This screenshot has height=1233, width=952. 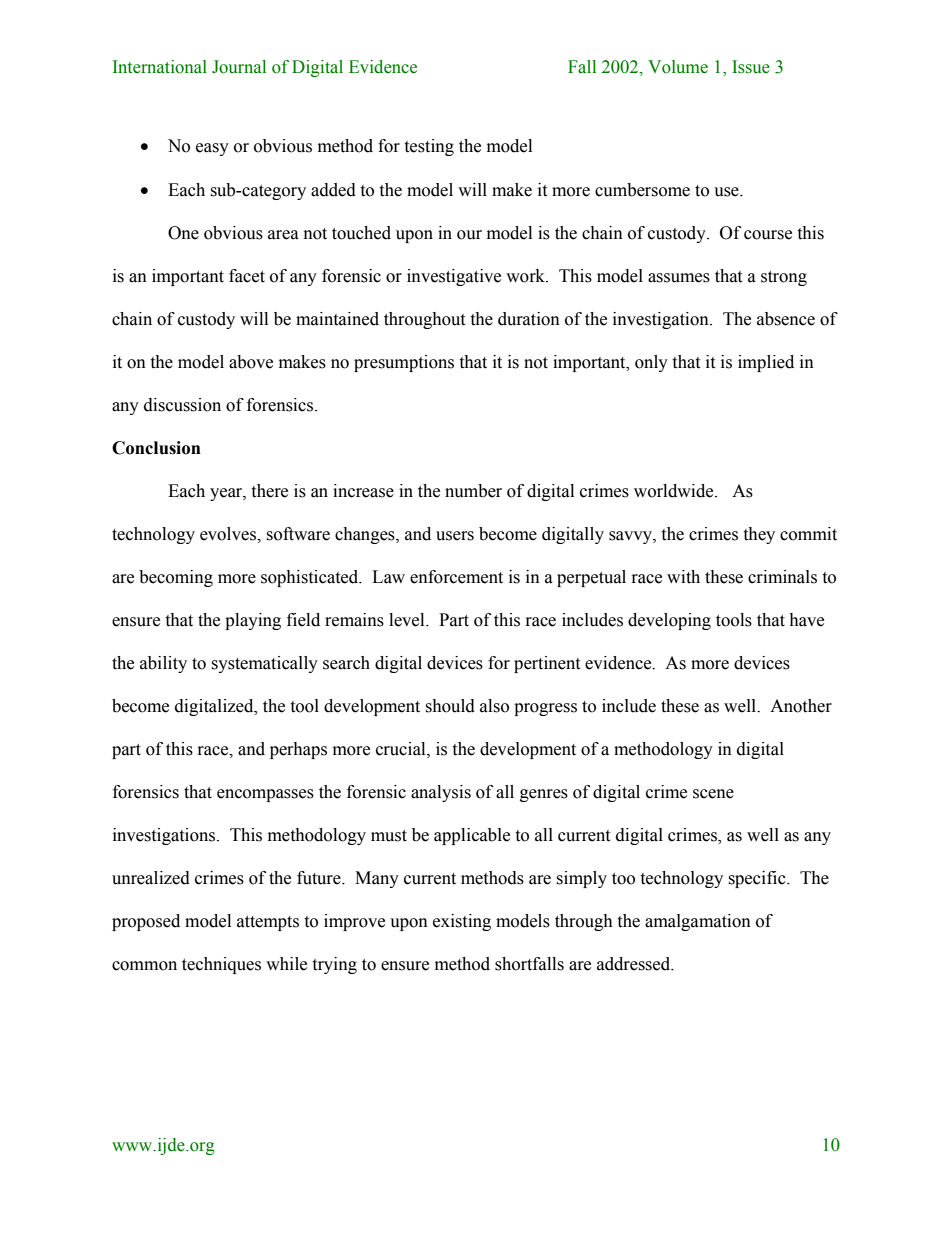 What do you see at coordinates (751, 67) in the screenshot?
I see `Issue` at bounding box center [751, 67].
